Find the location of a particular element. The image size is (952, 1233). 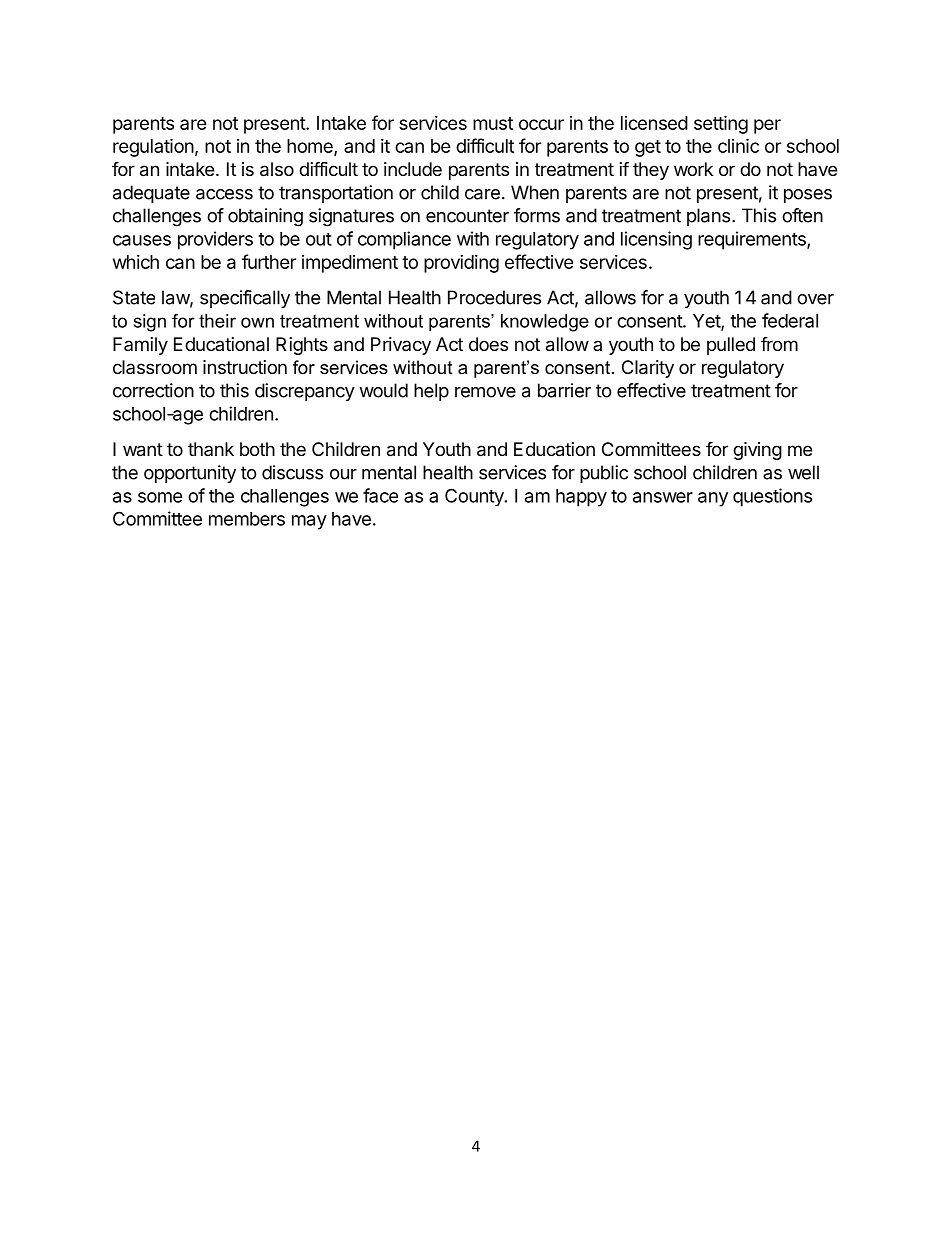

knowledge is located at coordinates (545, 323).
